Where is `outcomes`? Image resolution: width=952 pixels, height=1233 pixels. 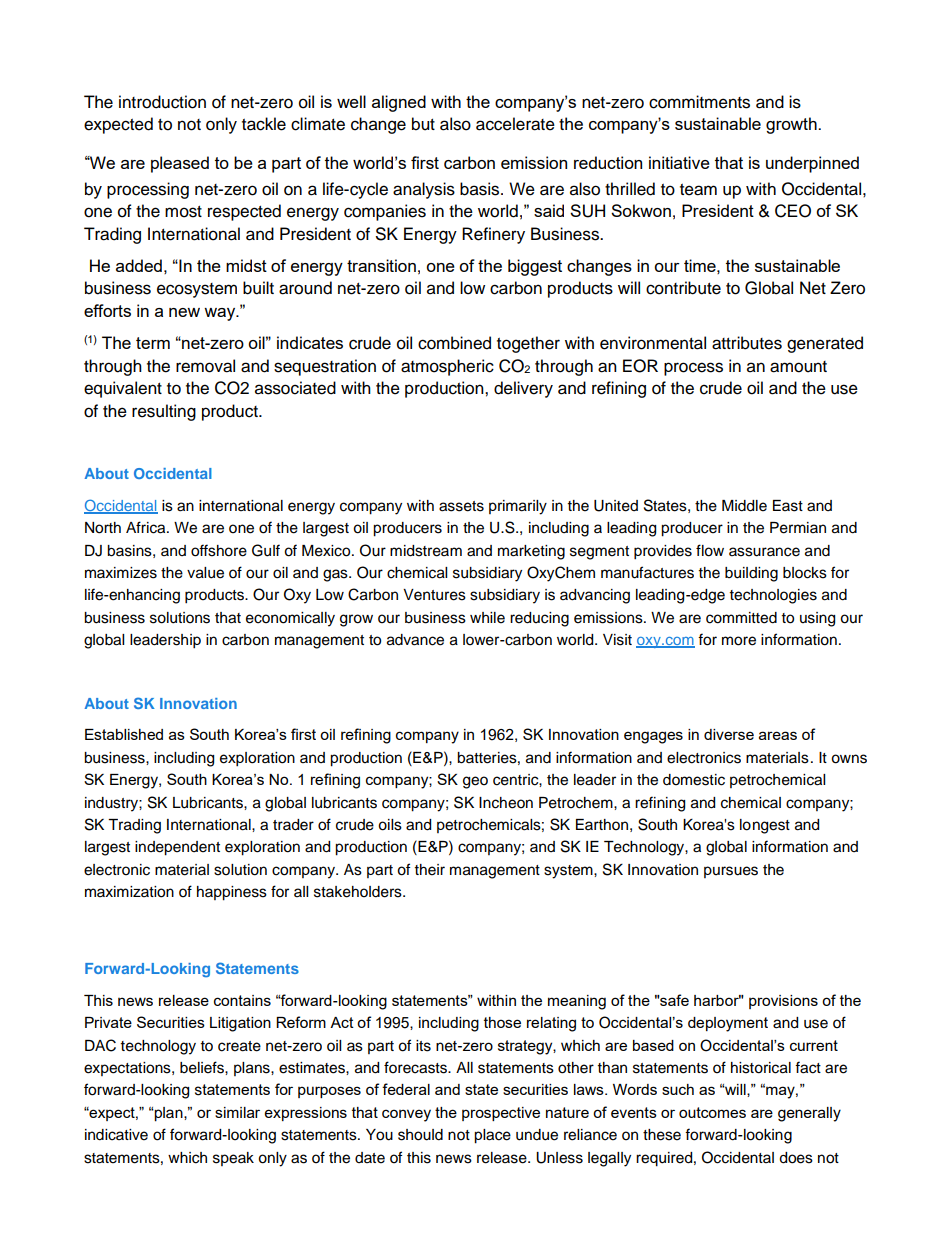 outcomes is located at coordinates (712, 1112).
